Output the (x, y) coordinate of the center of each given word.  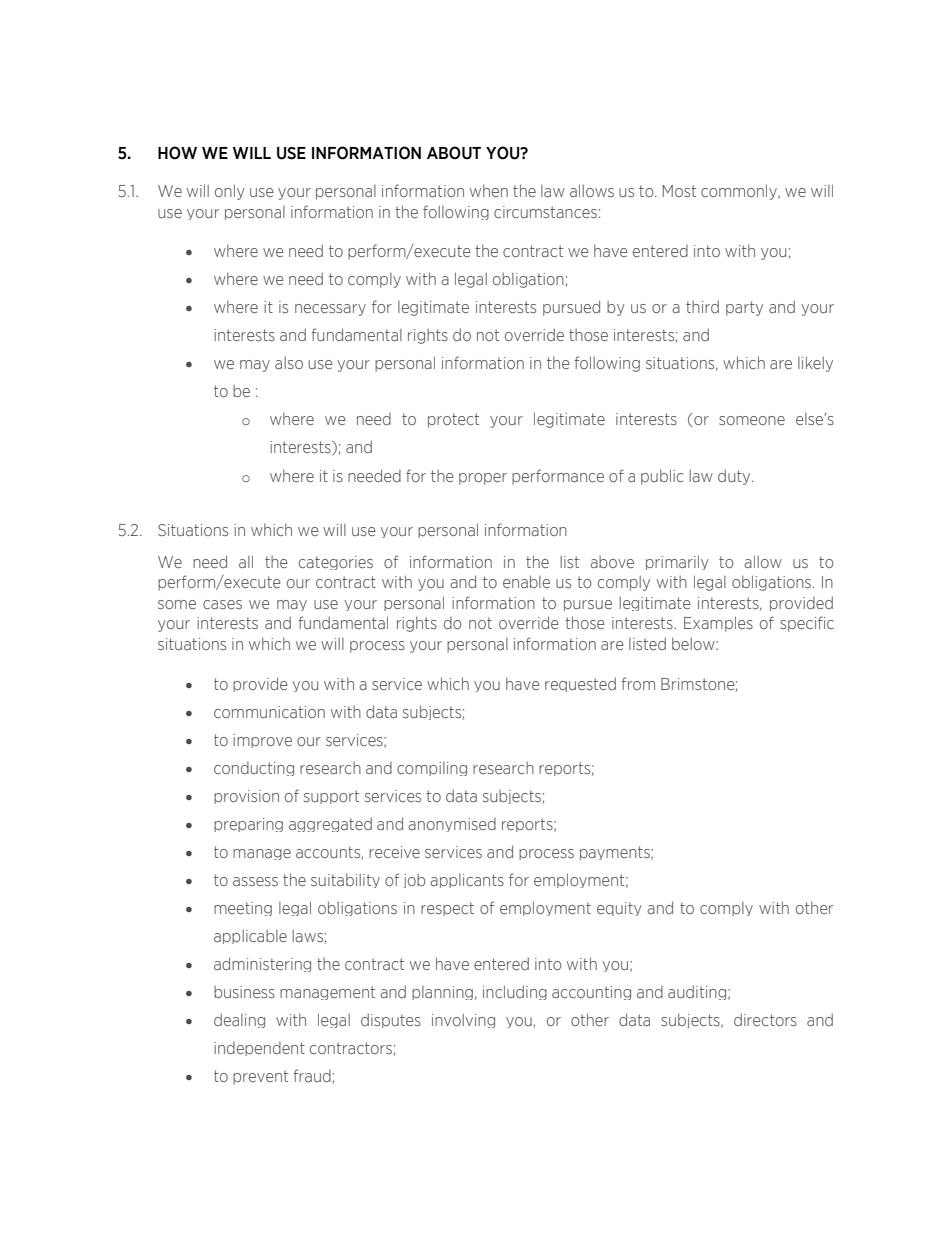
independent (259, 1049)
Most (679, 191)
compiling (432, 769)
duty (735, 477)
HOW (177, 153)
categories (336, 563)
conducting (254, 769)
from (638, 683)
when (489, 190)
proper (483, 479)
